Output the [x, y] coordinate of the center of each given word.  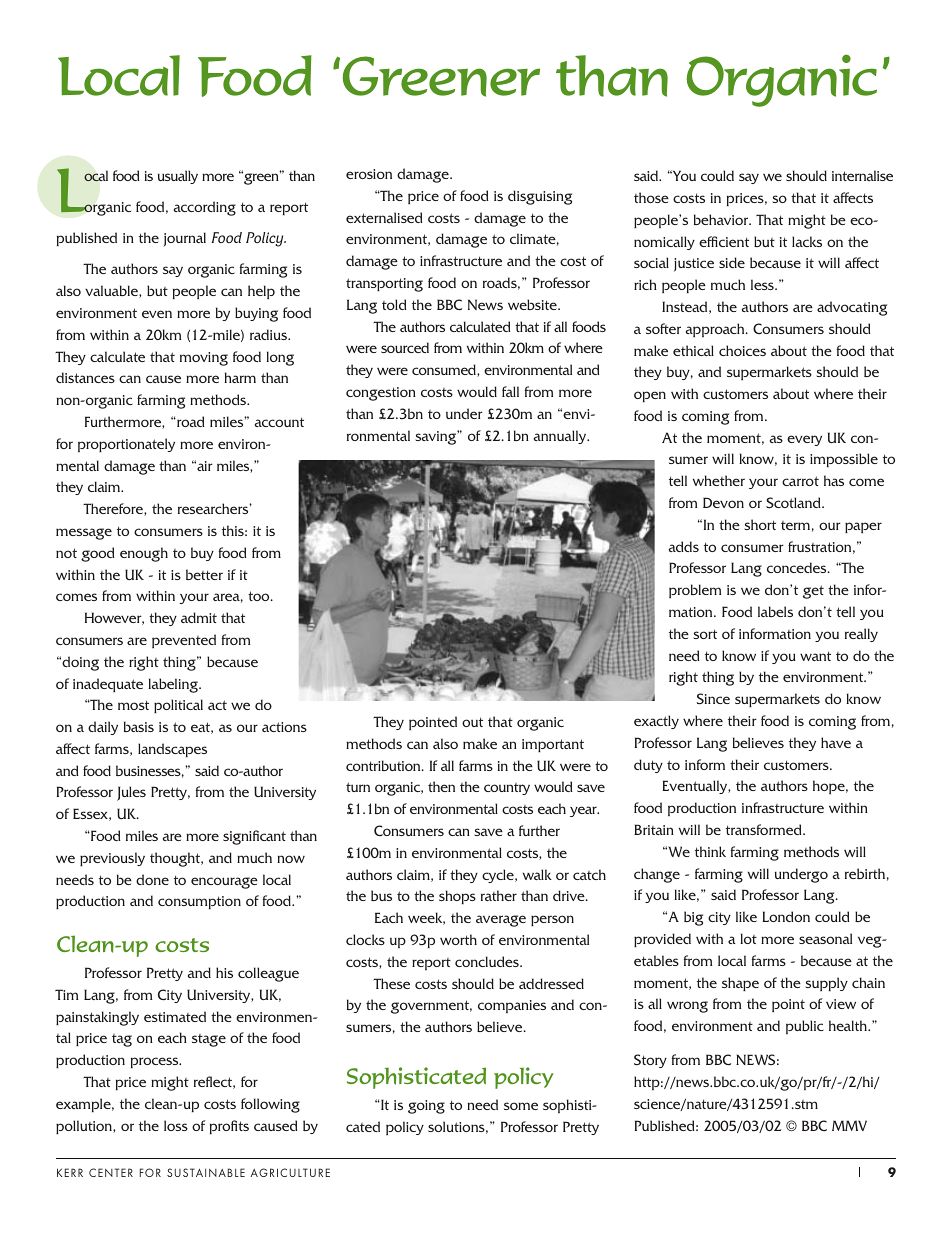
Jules [131, 793]
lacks [807, 241]
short [760, 524]
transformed [765, 829]
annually [561, 437]
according [205, 208]
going [426, 1107]
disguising [540, 197]
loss [176, 1125]
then [441, 786]
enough [144, 554]
